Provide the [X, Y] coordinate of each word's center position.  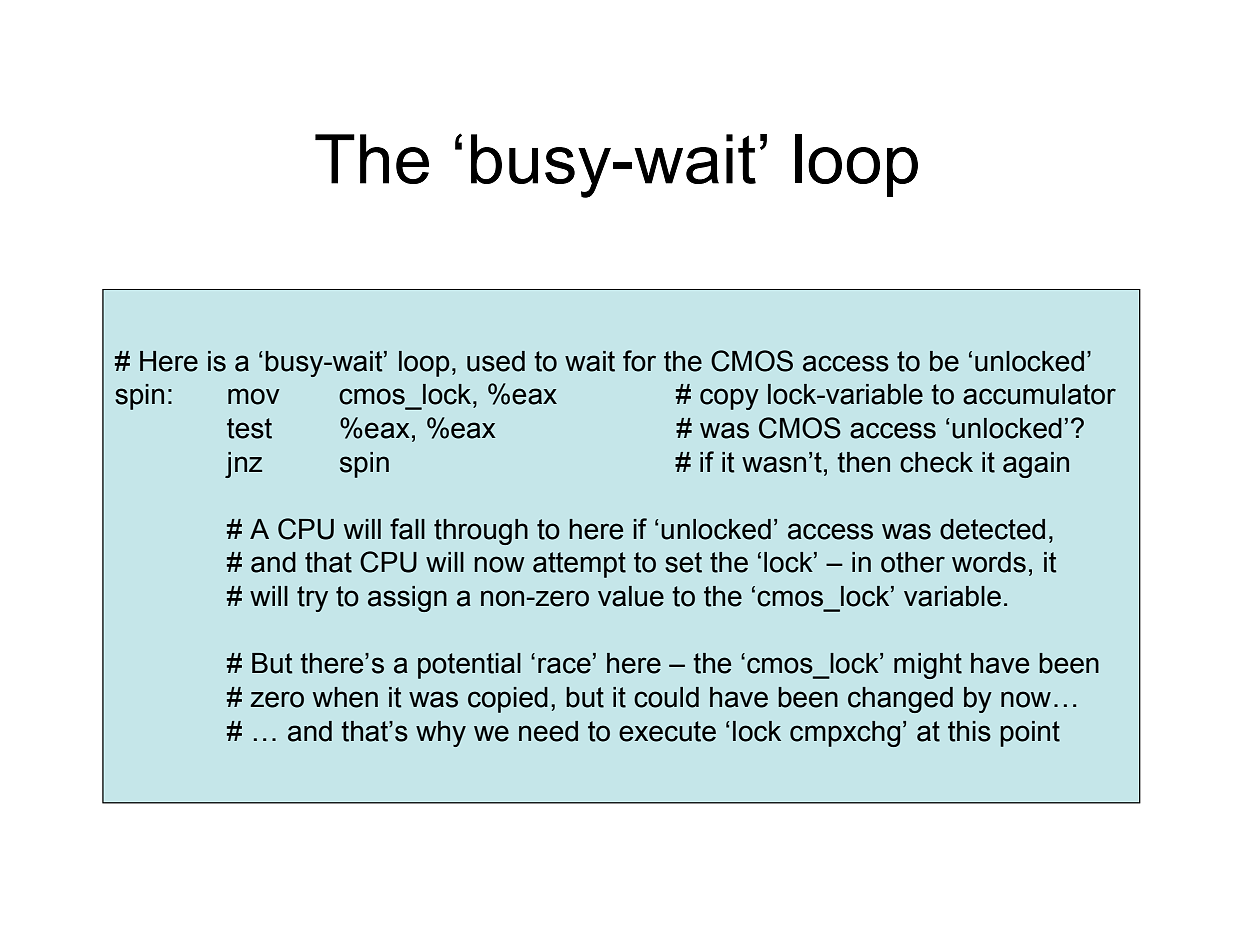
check [936, 462]
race [564, 665]
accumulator [1039, 394]
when [345, 697]
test [249, 428]
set [683, 562]
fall [407, 529]
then [863, 462]
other [913, 562]
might [928, 666]
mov [254, 396]
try [312, 599]
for [639, 361]
